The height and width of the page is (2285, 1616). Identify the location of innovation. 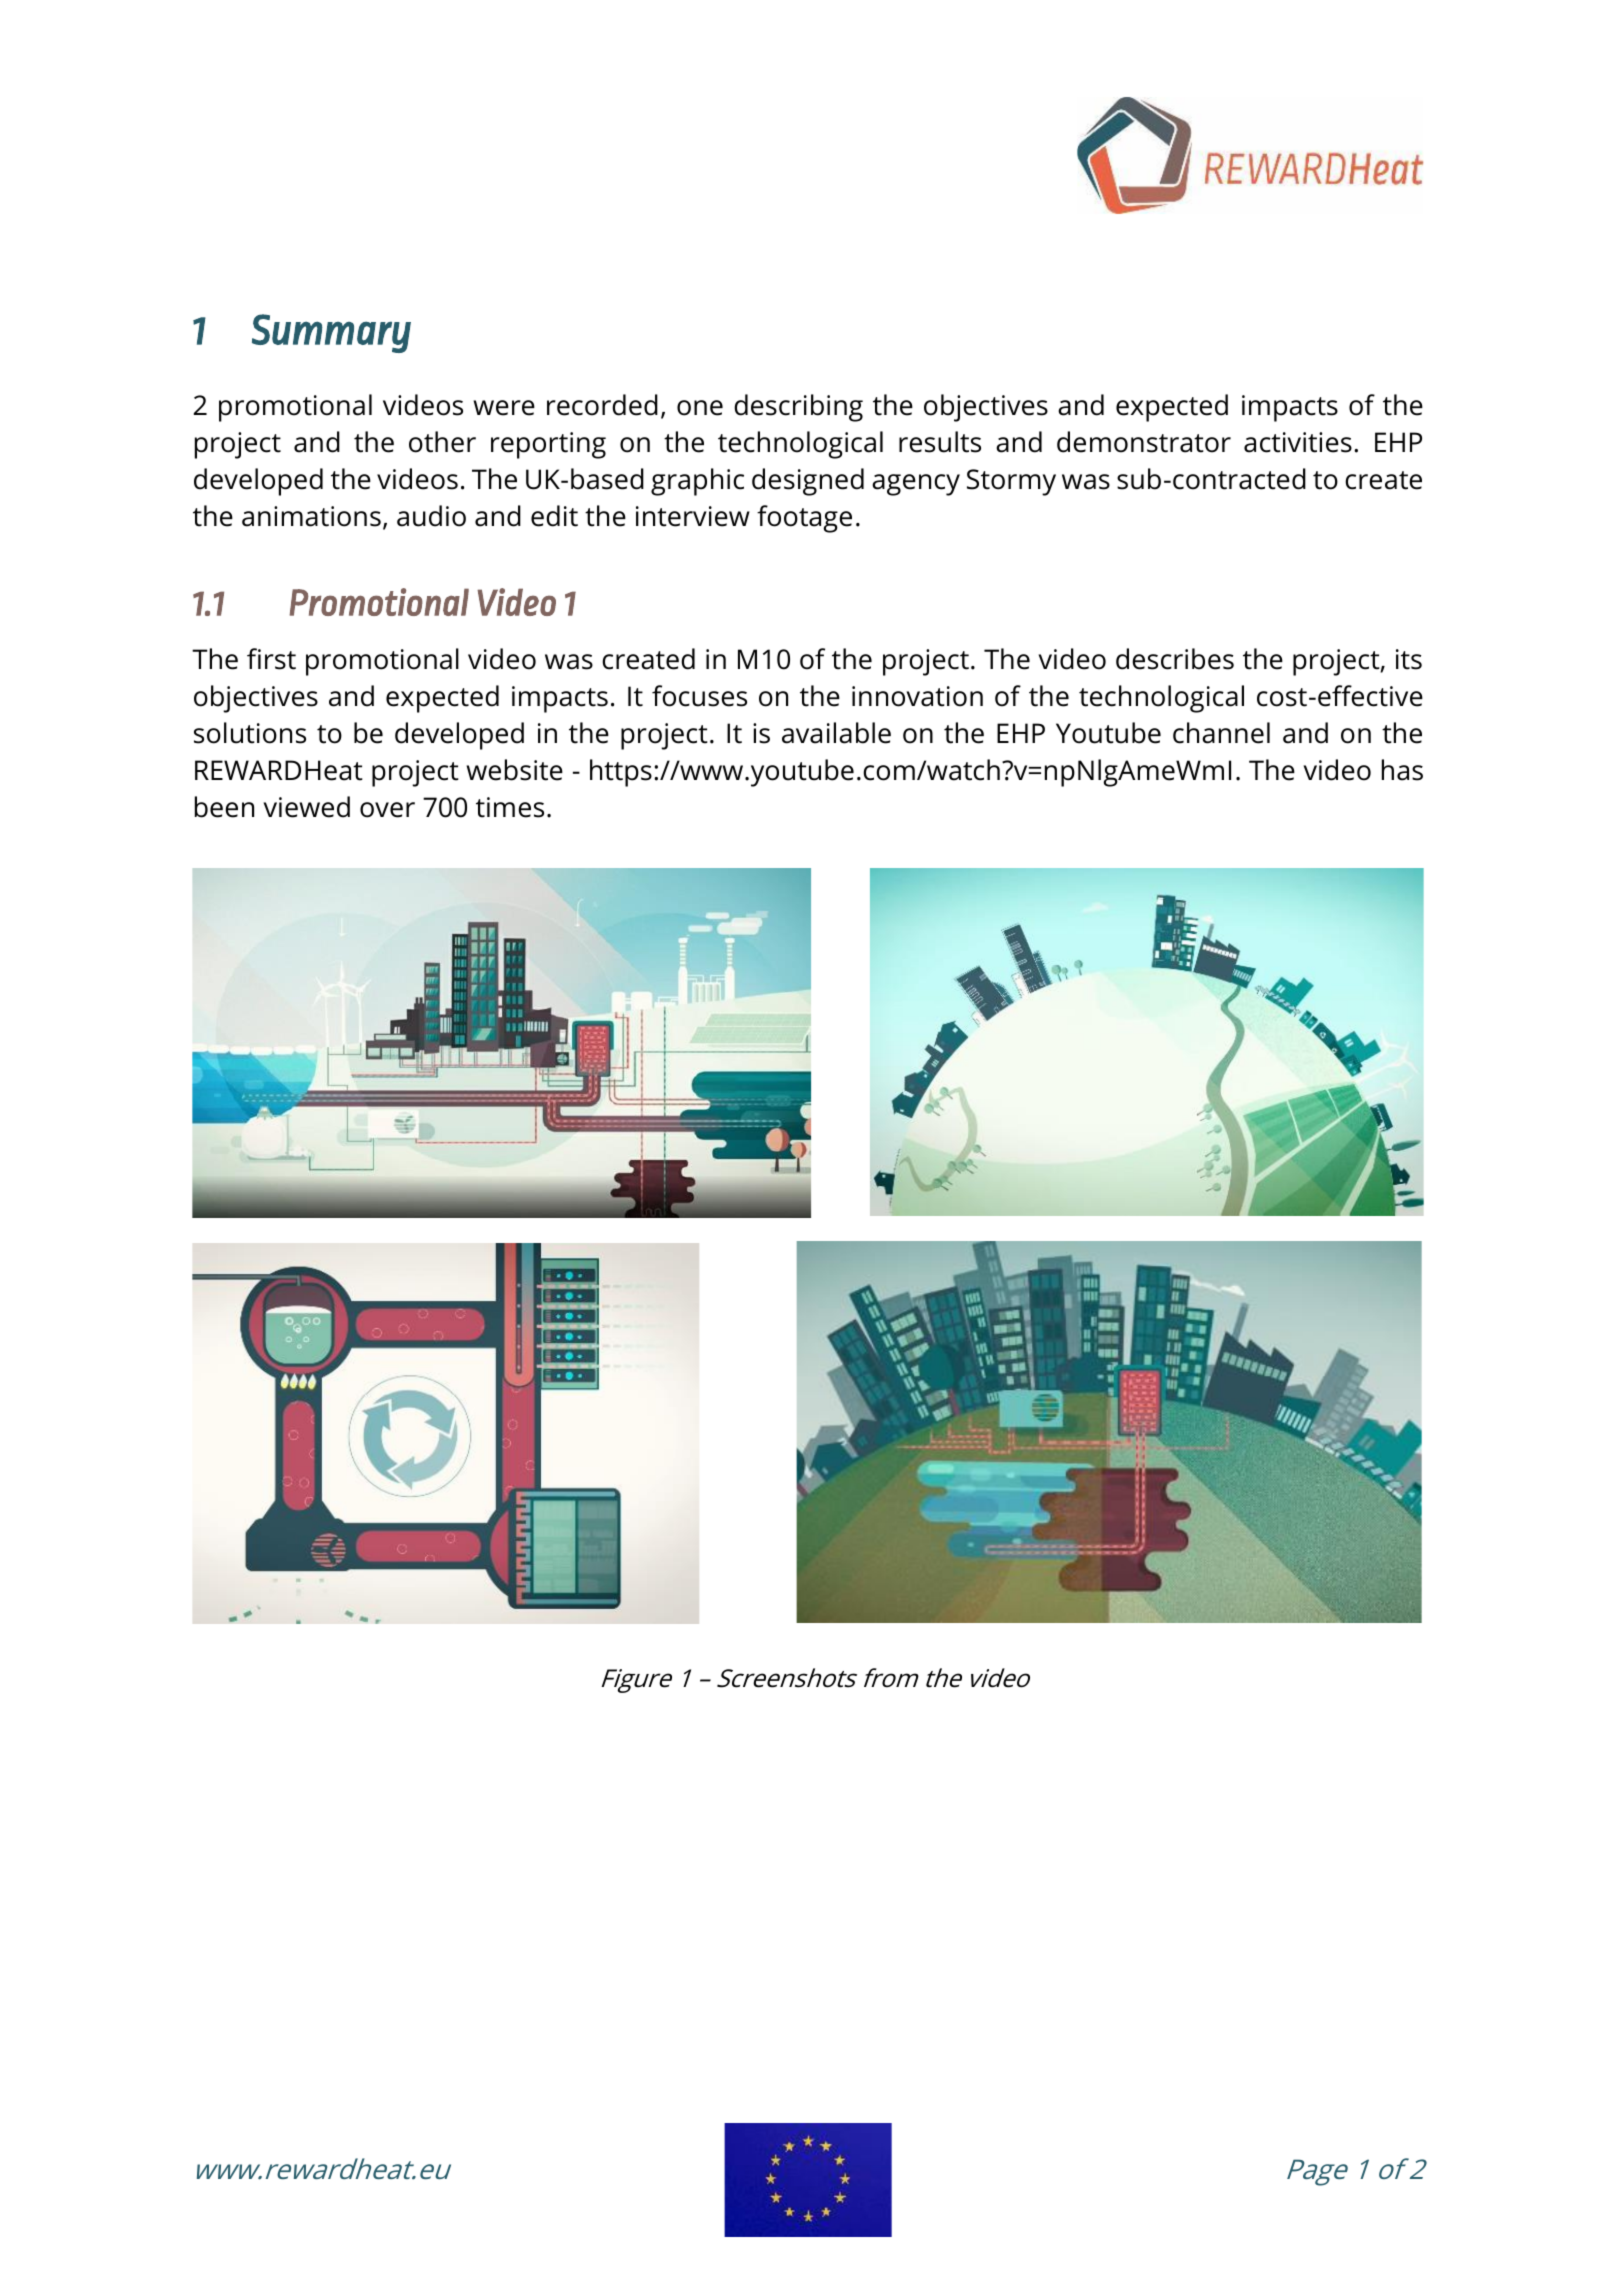
(917, 696).
